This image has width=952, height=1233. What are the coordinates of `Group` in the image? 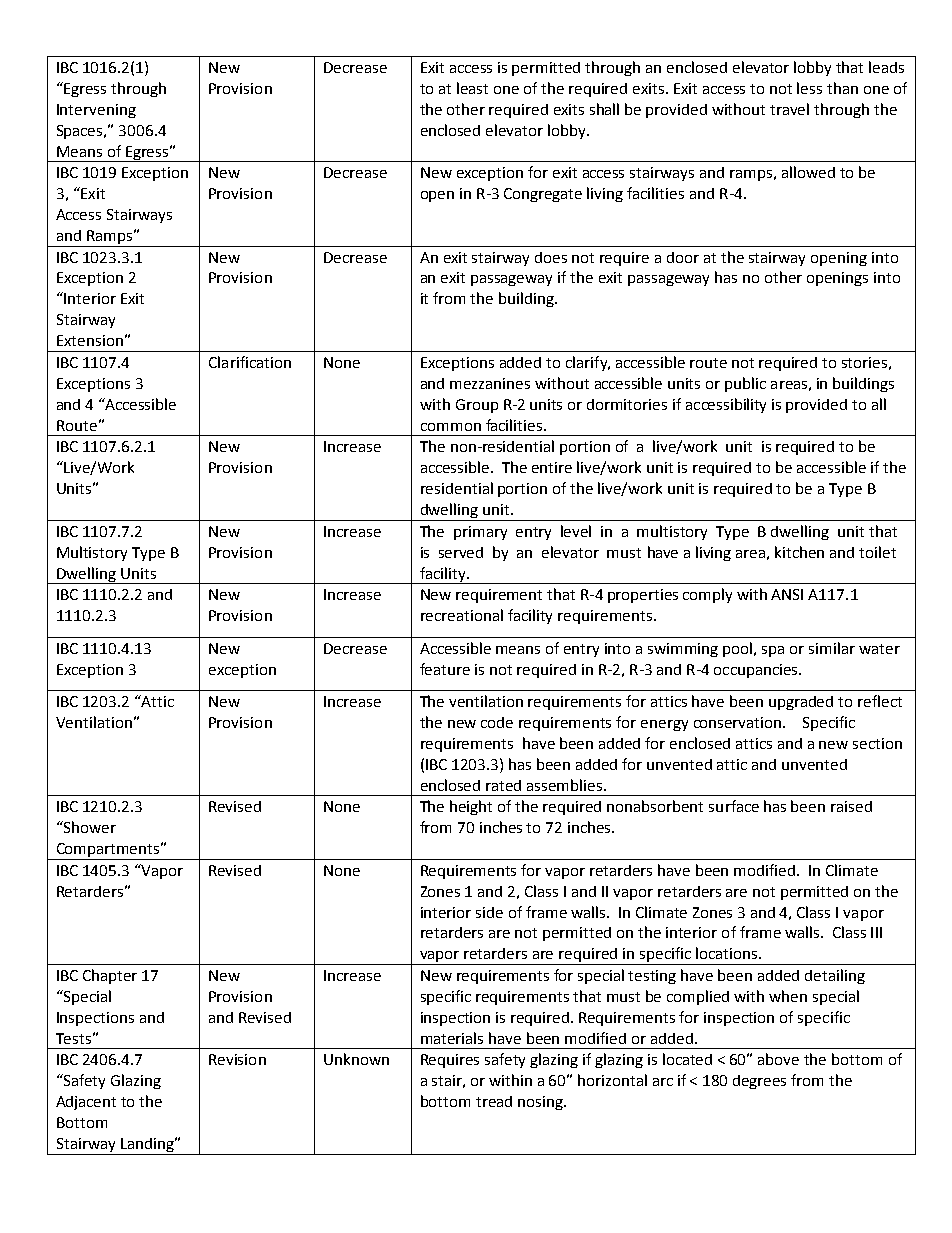 It's located at (477, 406).
